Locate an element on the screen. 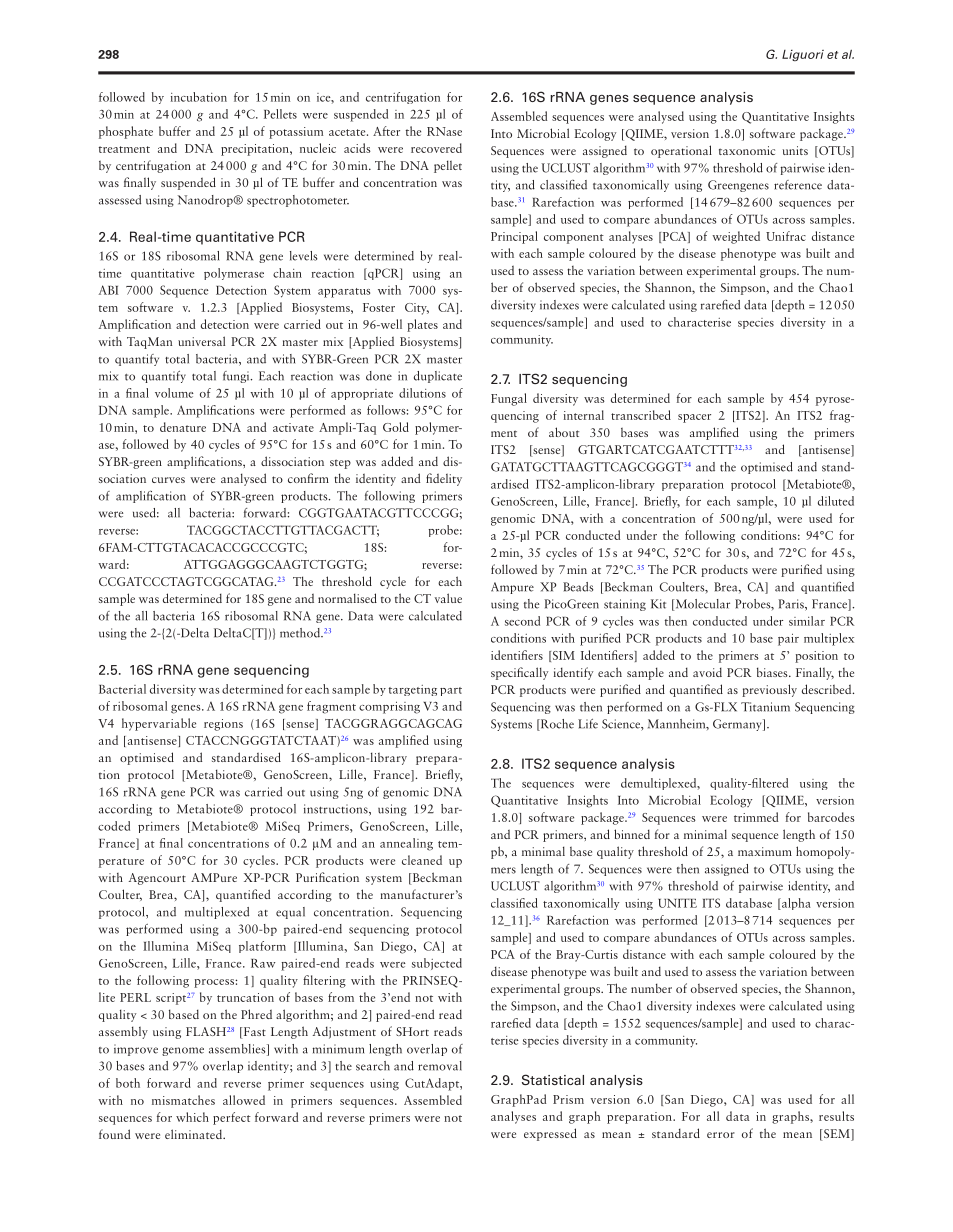 The width and height of the screenshot is (953, 1232). second is located at coordinates (522, 621).
